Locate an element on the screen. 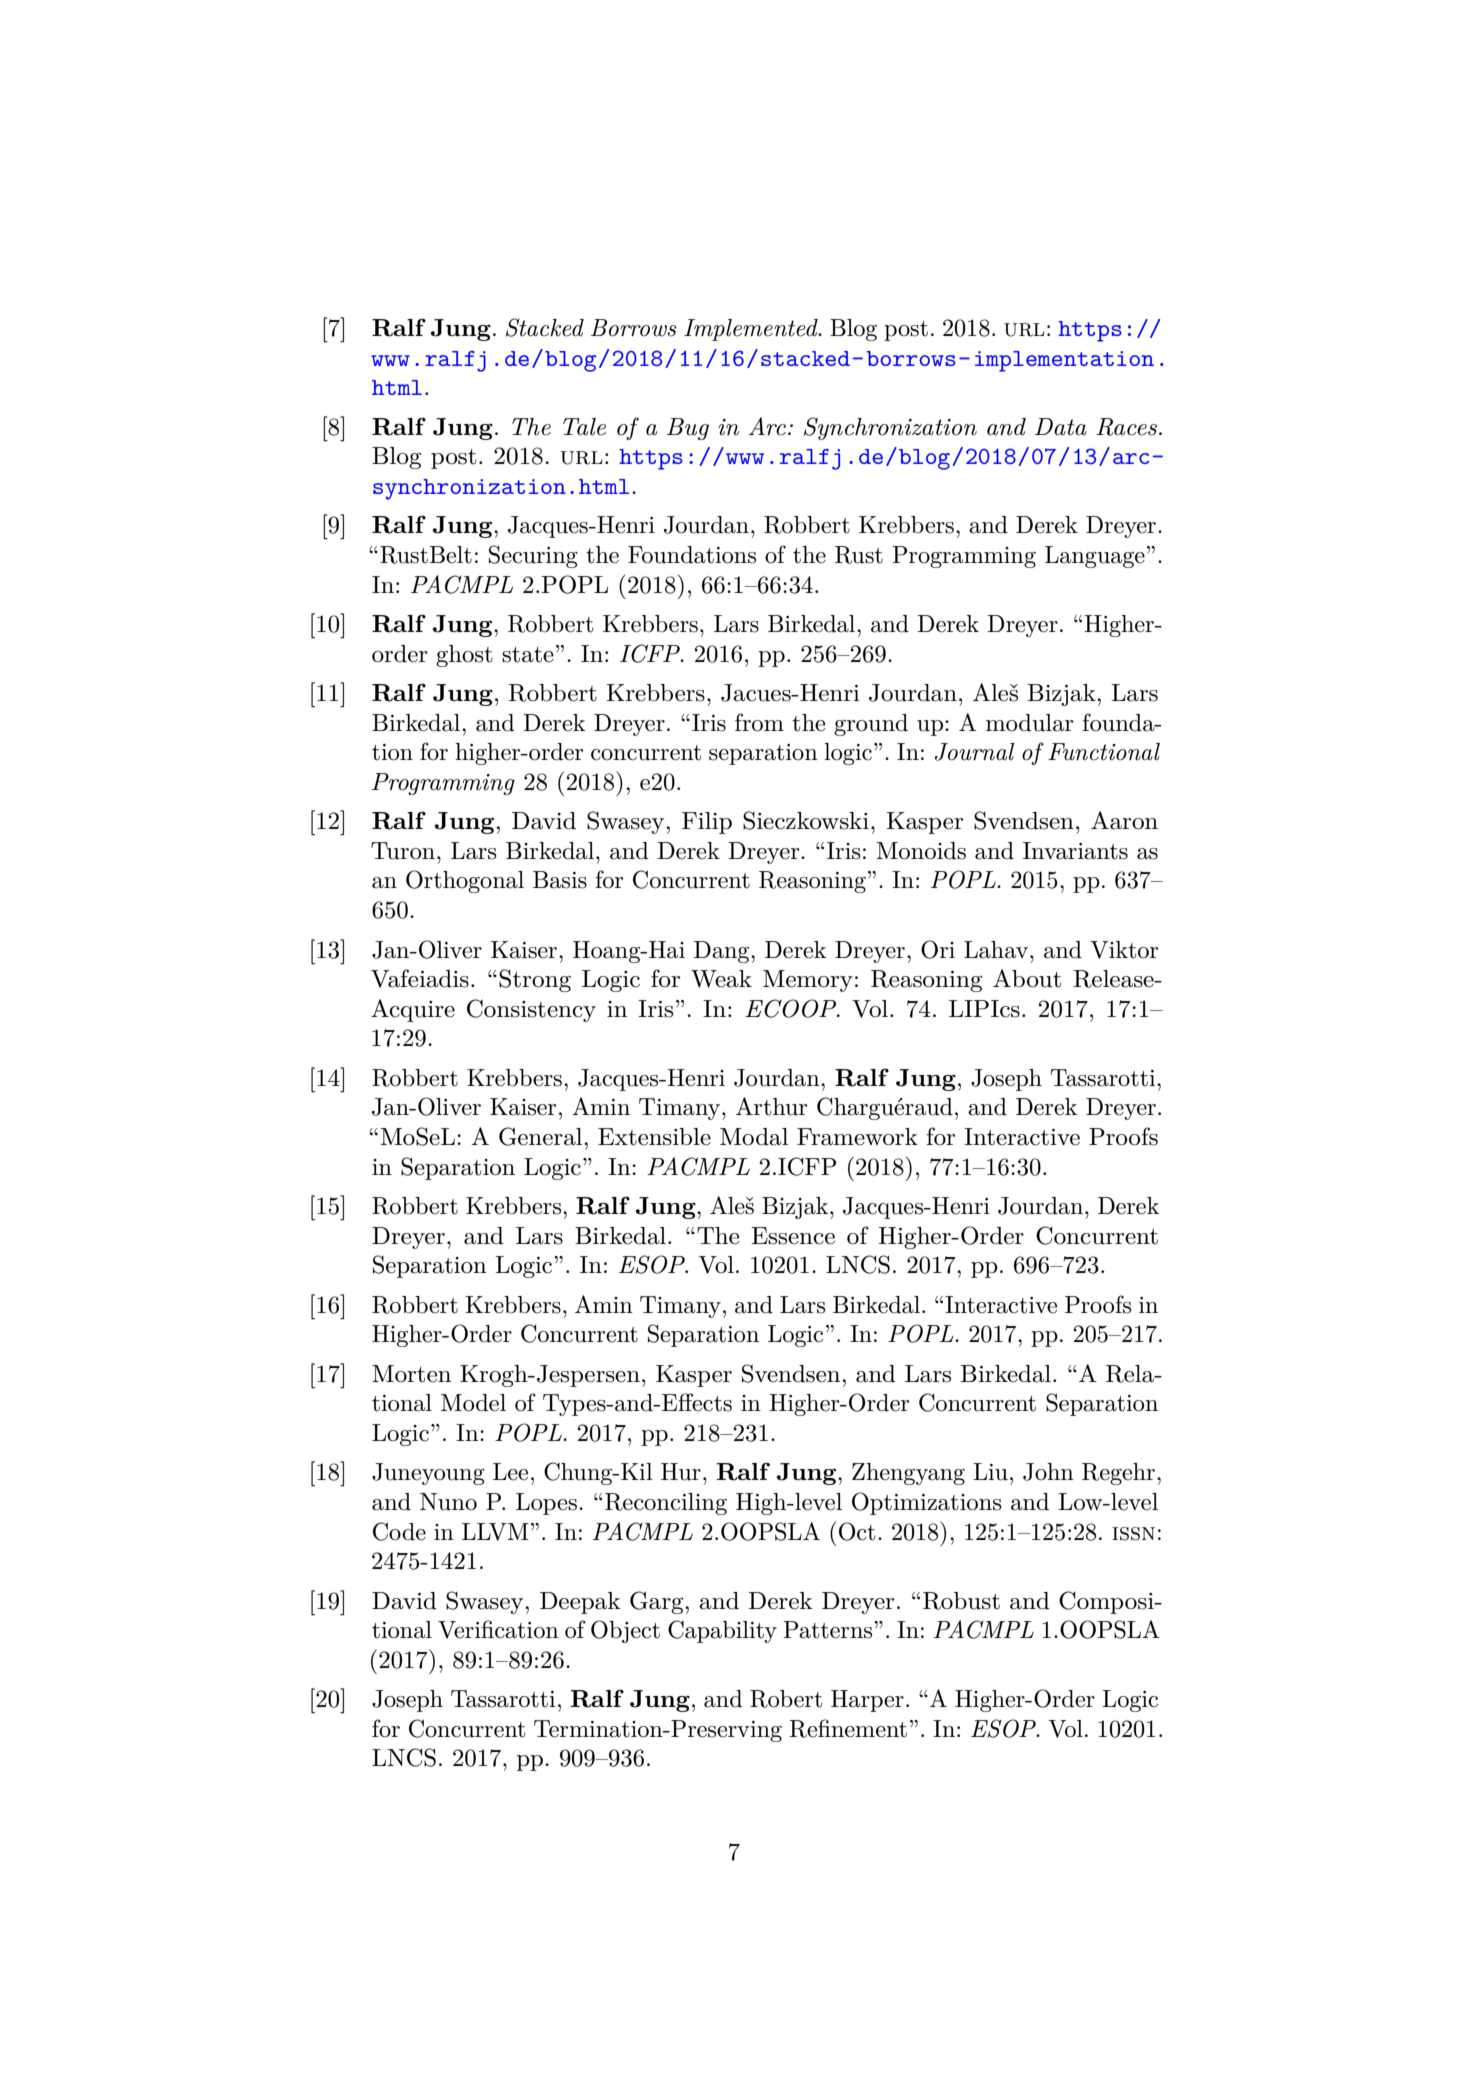  Robust is located at coordinates (961, 1601).
